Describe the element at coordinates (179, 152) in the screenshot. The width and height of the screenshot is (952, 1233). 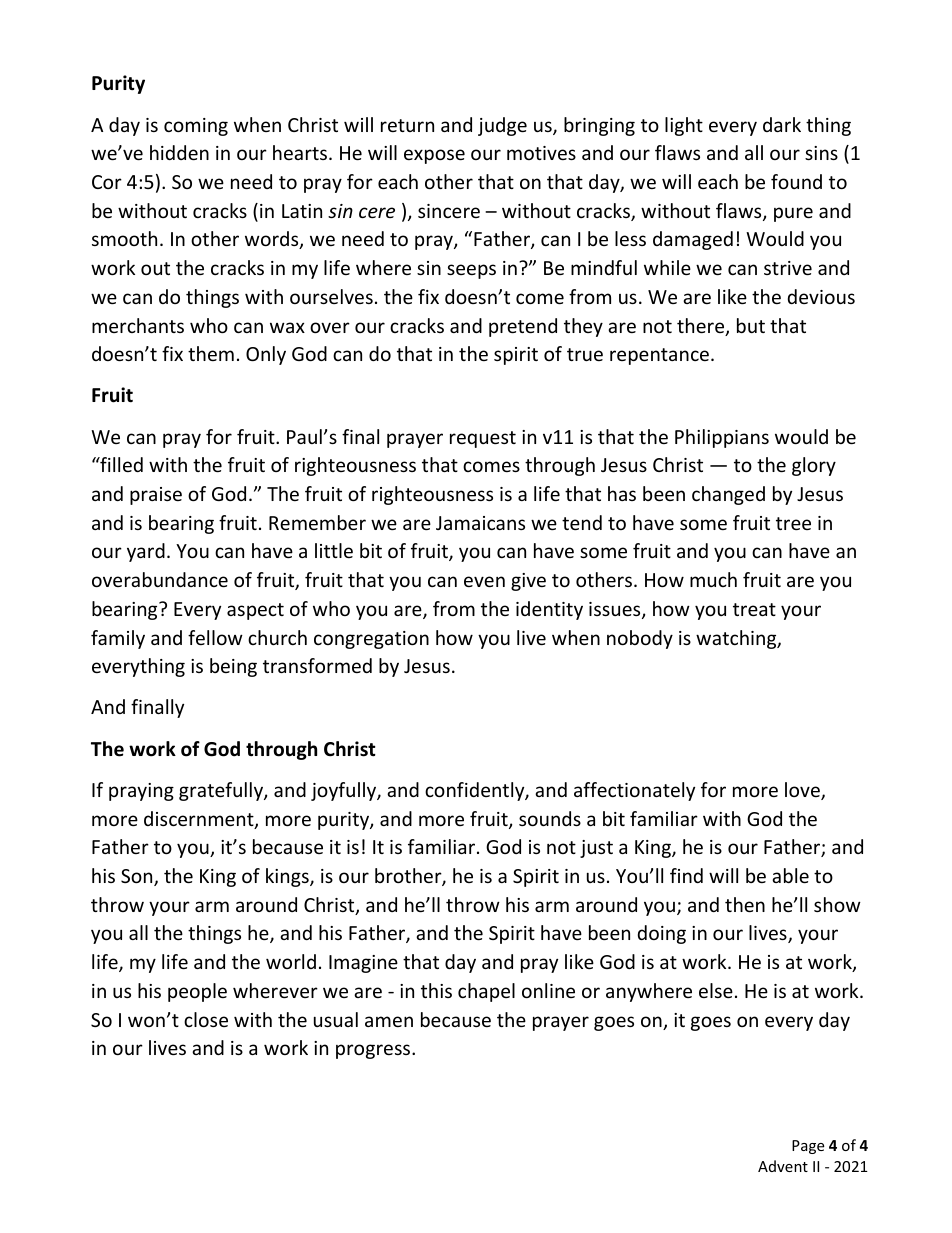
I see `hidden` at that location.
